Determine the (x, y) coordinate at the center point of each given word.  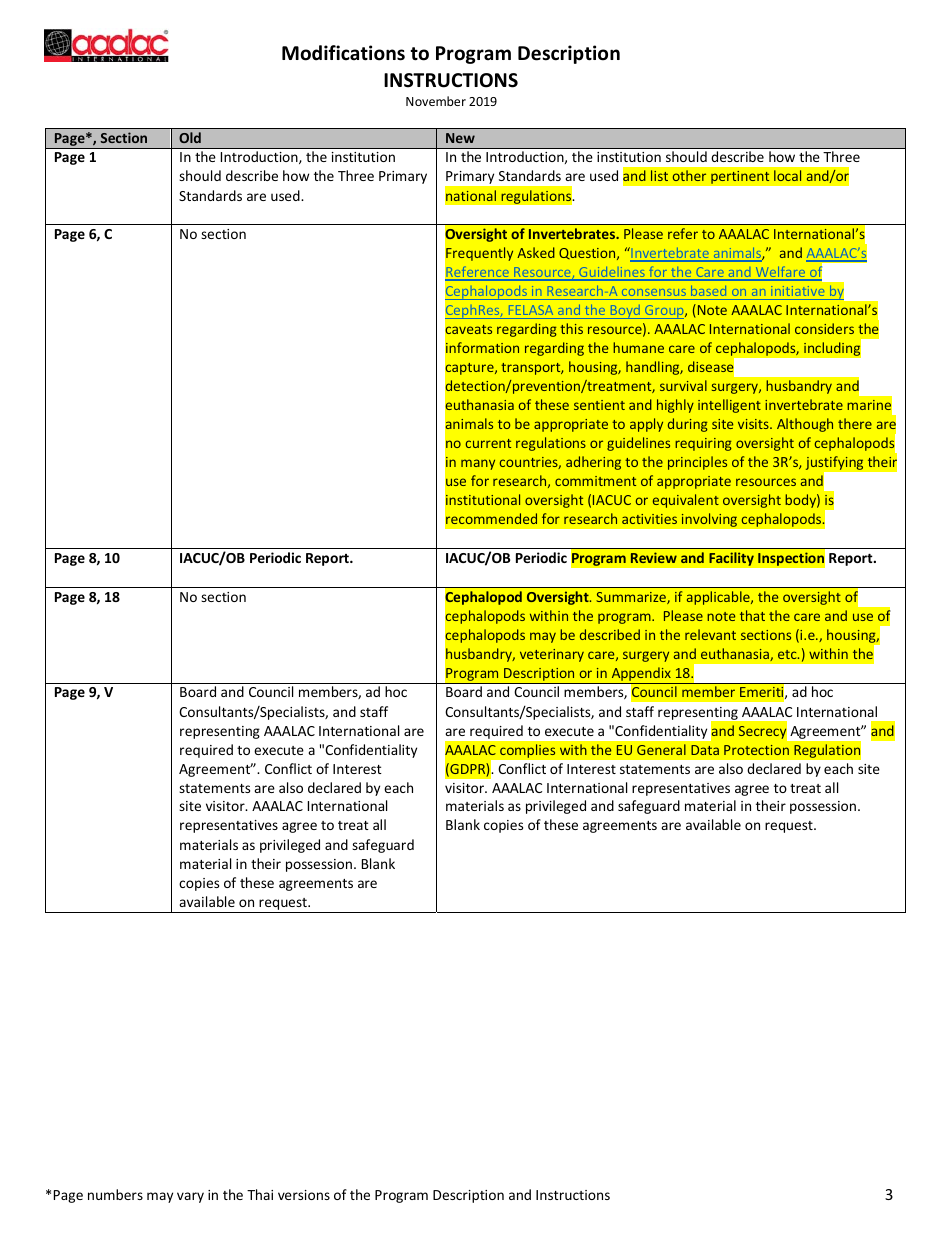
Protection (756, 750)
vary (190, 1197)
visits (754, 424)
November (436, 101)
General (661, 749)
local (787, 175)
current (488, 443)
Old (190, 137)
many (478, 464)
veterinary (552, 655)
